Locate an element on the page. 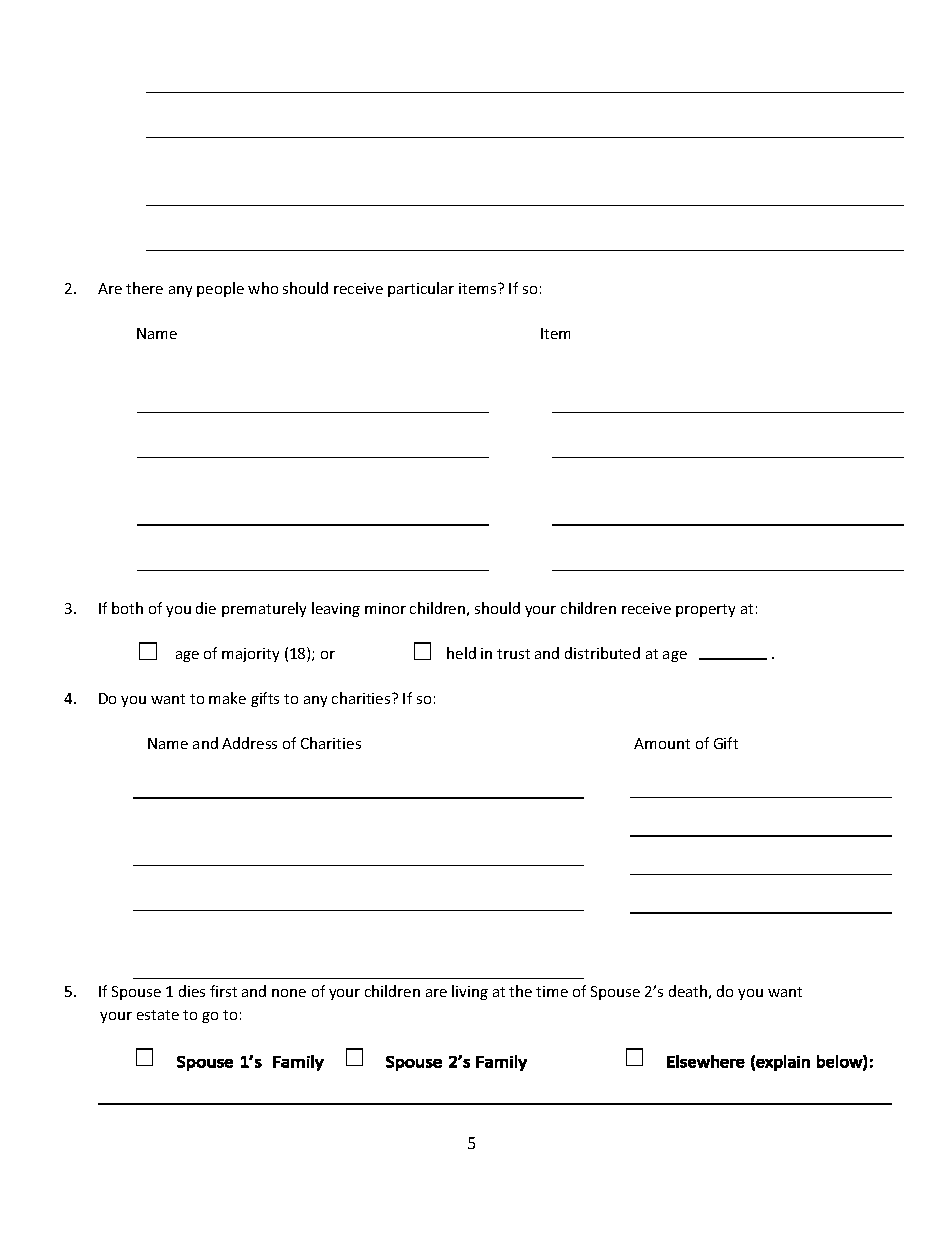  Address is located at coordinates (249, 743).
